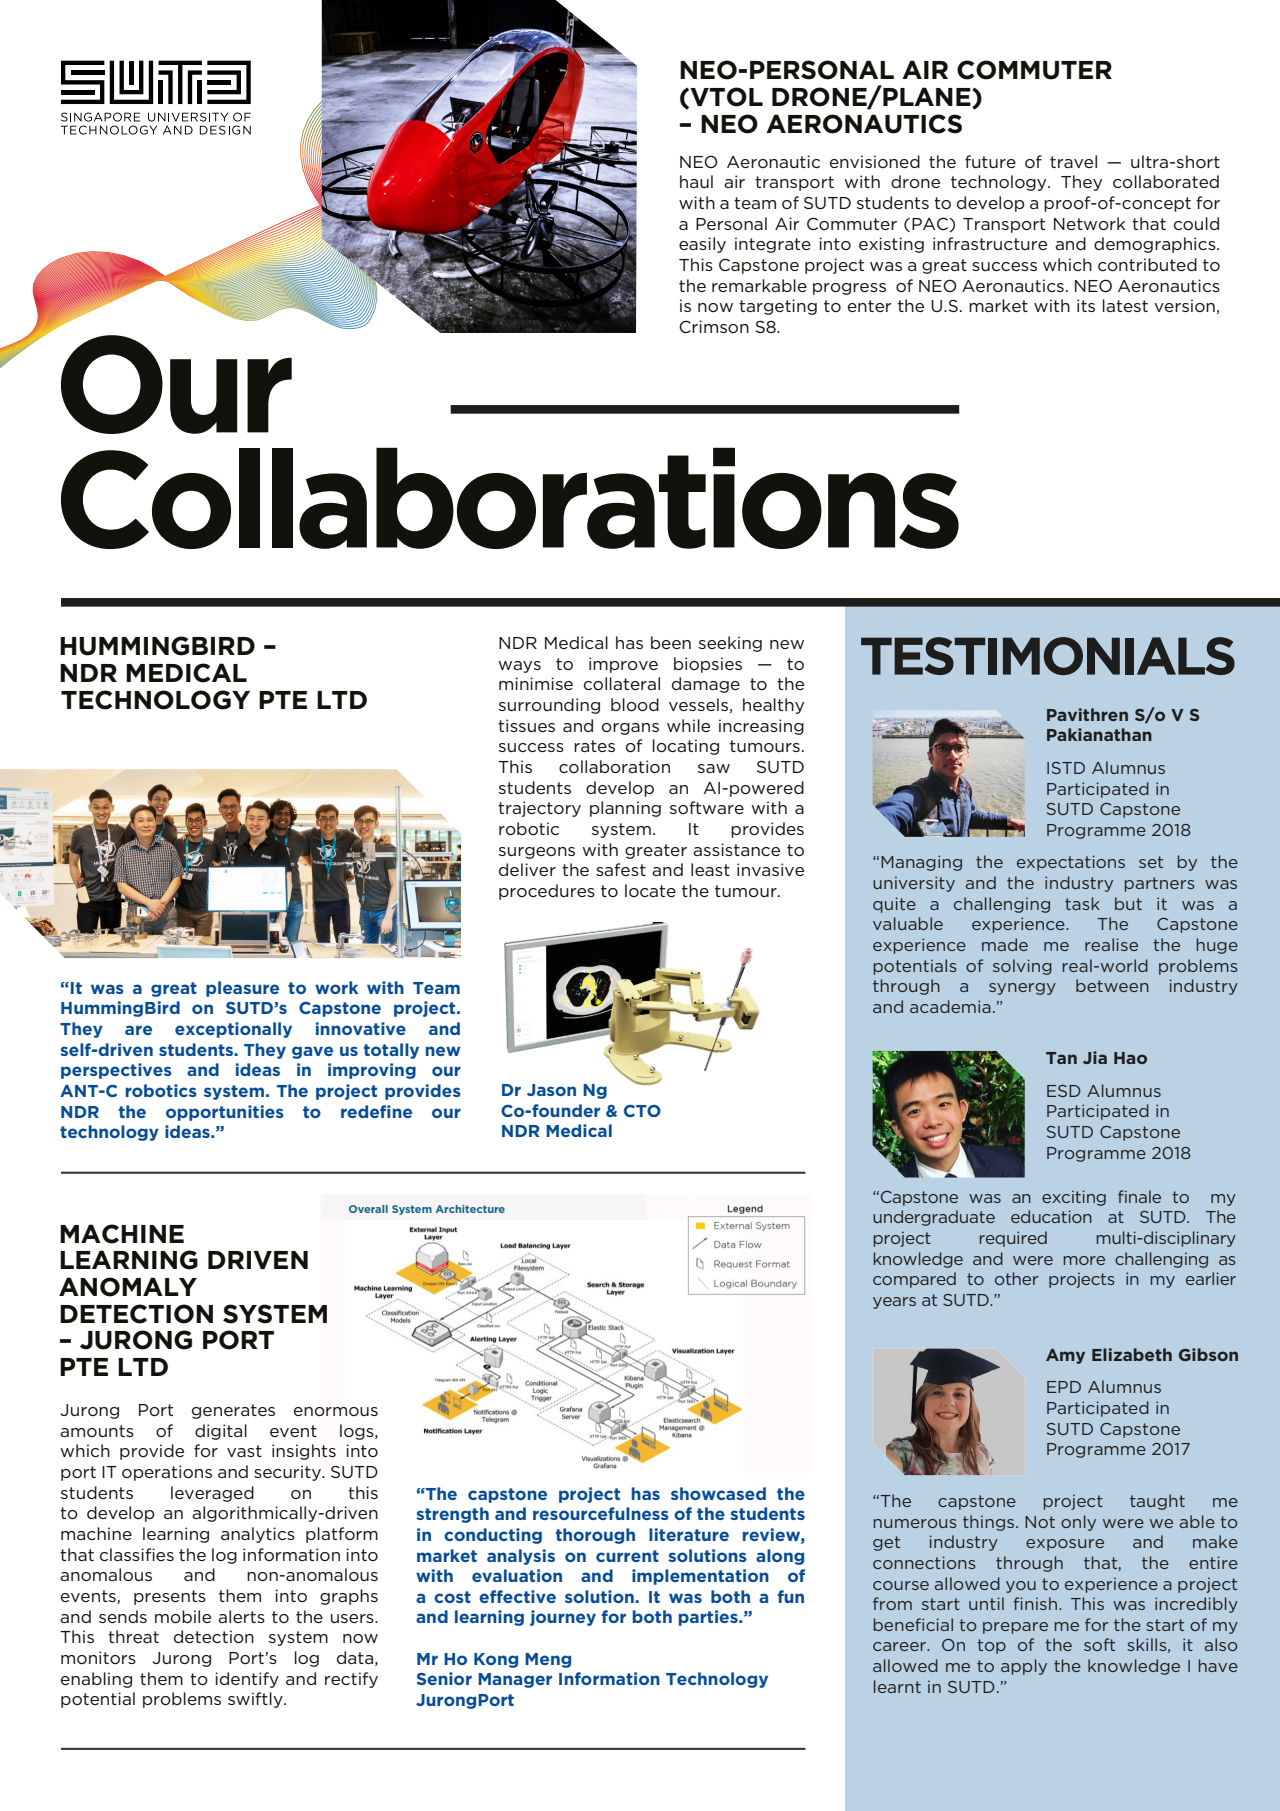 This screenshot has height=1811, width=1280. What do you see at coordinates (650, 890) in the screenshot?
I see `locate` at bounding box center [650, 890].
